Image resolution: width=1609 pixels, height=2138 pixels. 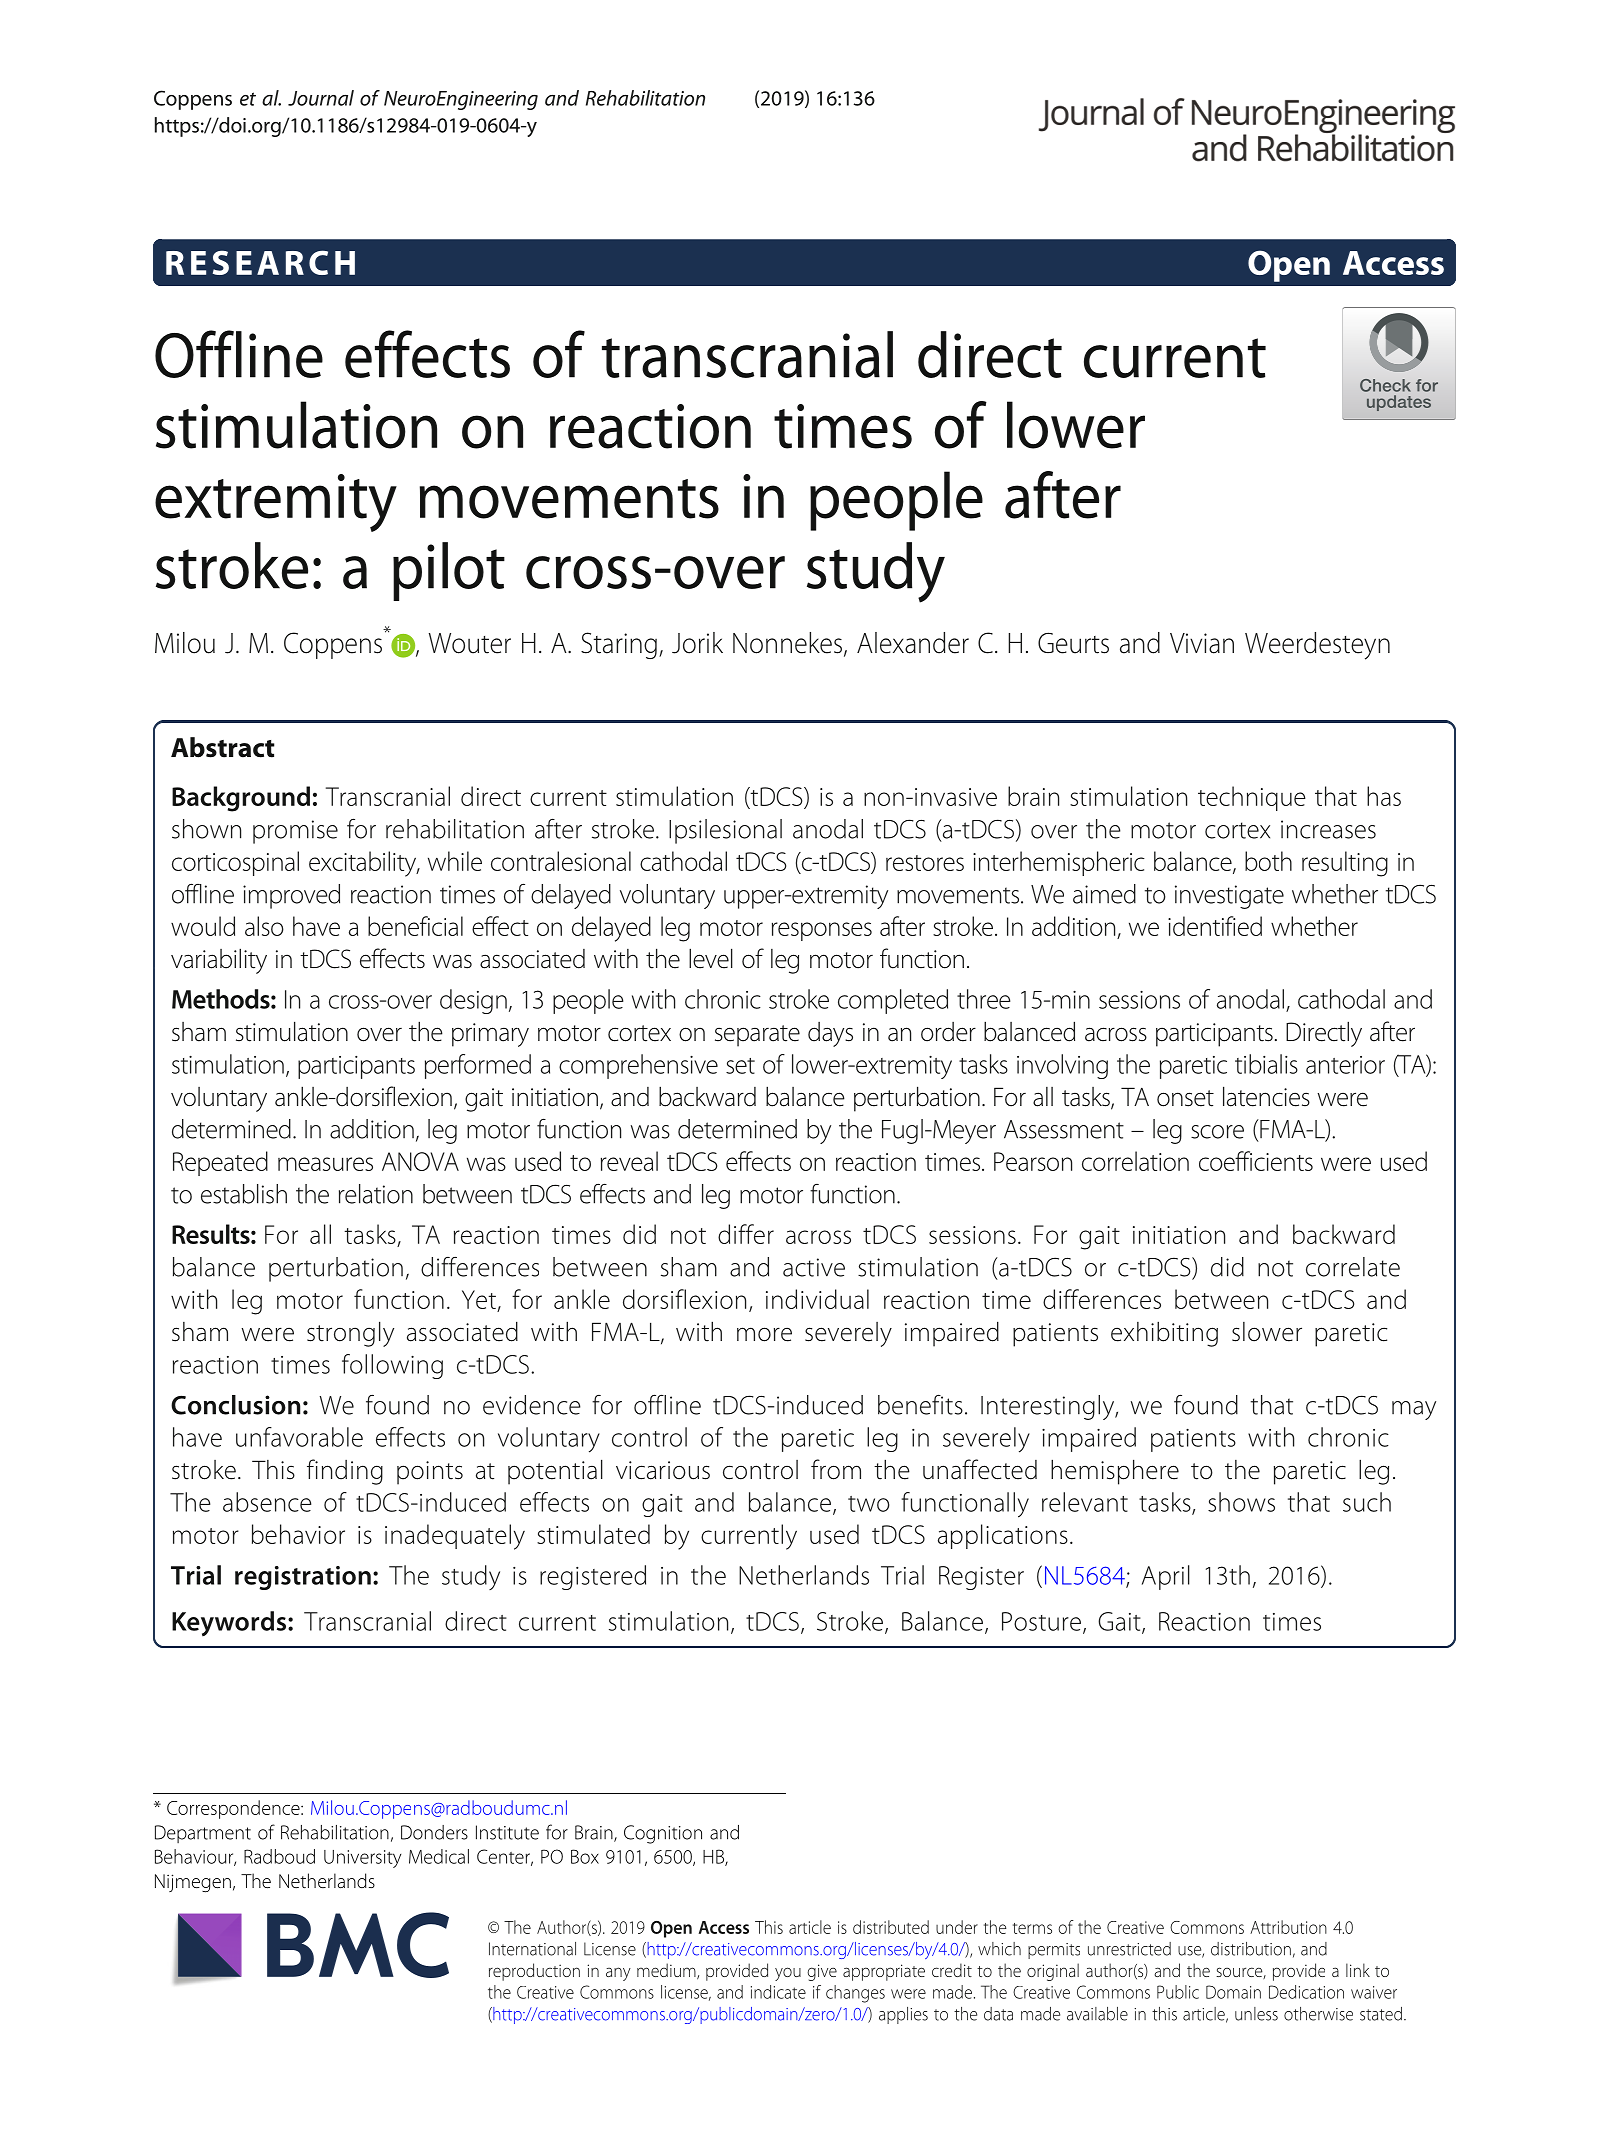 What do you see at coordinates (1202, 643) in the page?
I see `Vivian` at bounding box center [1202, 643].
